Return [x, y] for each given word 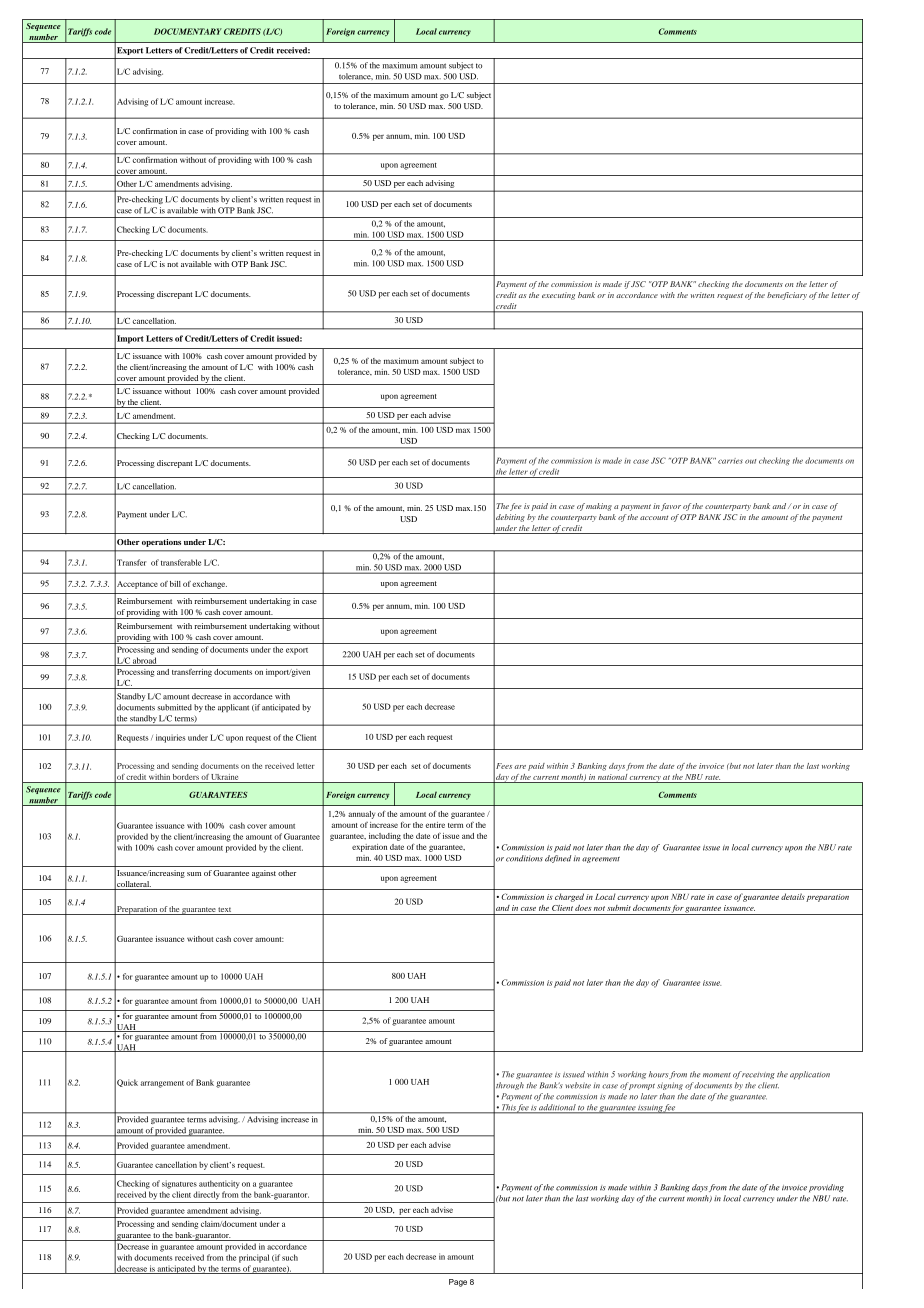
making [599, 507]
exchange [209, 585]
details [793, 896]
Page [458, 1283]
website [578, 1085]
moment [717, 1075]
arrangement [162, 1084]
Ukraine [224, 777]
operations [161, 543]
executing [558, 296]
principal [254, 1258]
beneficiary [787, 296]
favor [671, 507]
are [520, 767]
